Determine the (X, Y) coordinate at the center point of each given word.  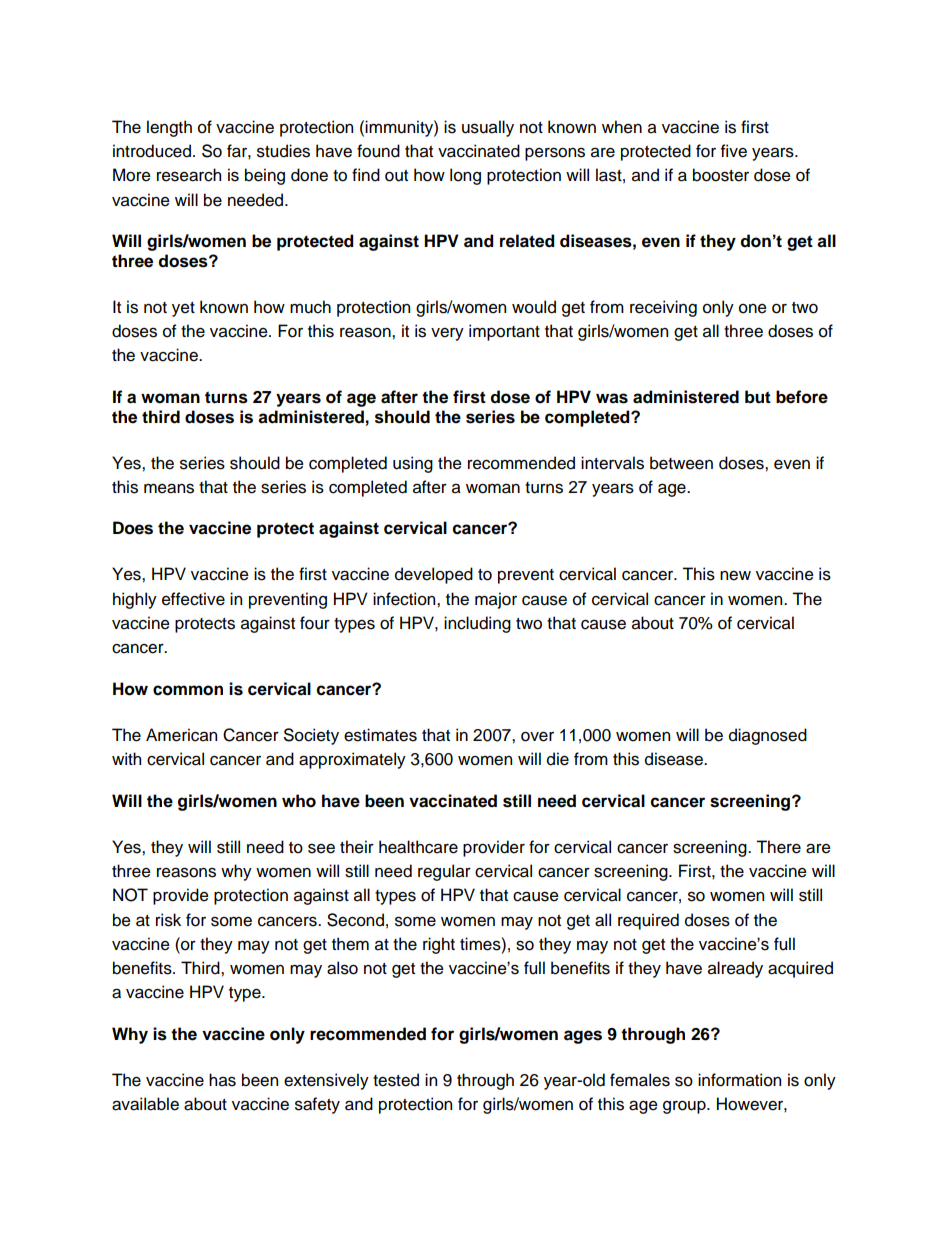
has (222, 1080)
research (189, 175)
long (465, 176)
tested (396, 1080)
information (739, 1080)
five (734, 151)
